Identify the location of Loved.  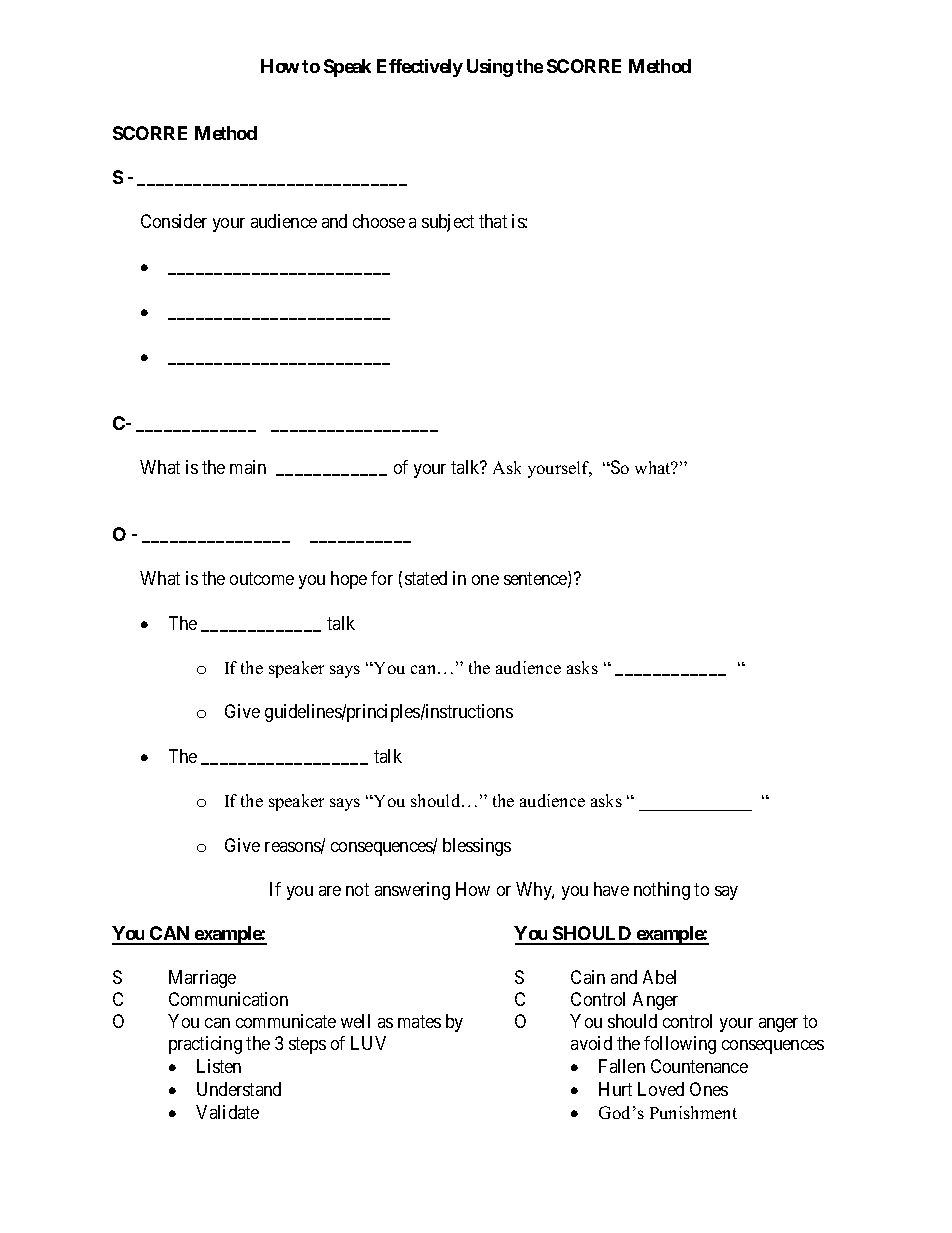
(661, 1089).
